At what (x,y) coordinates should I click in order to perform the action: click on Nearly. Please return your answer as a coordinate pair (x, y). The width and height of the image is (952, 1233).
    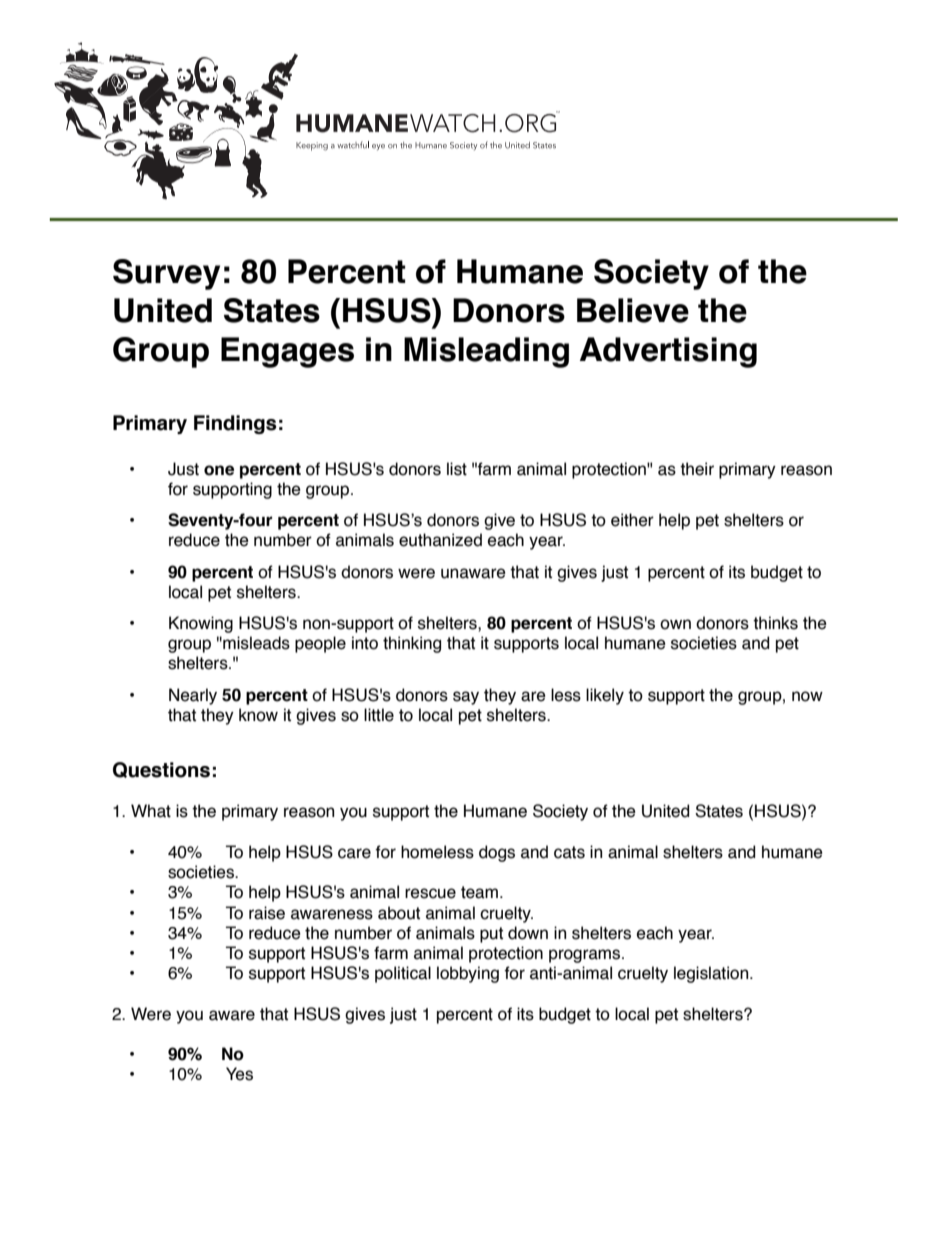
    Looking at the image, I should click on (193, 696).
